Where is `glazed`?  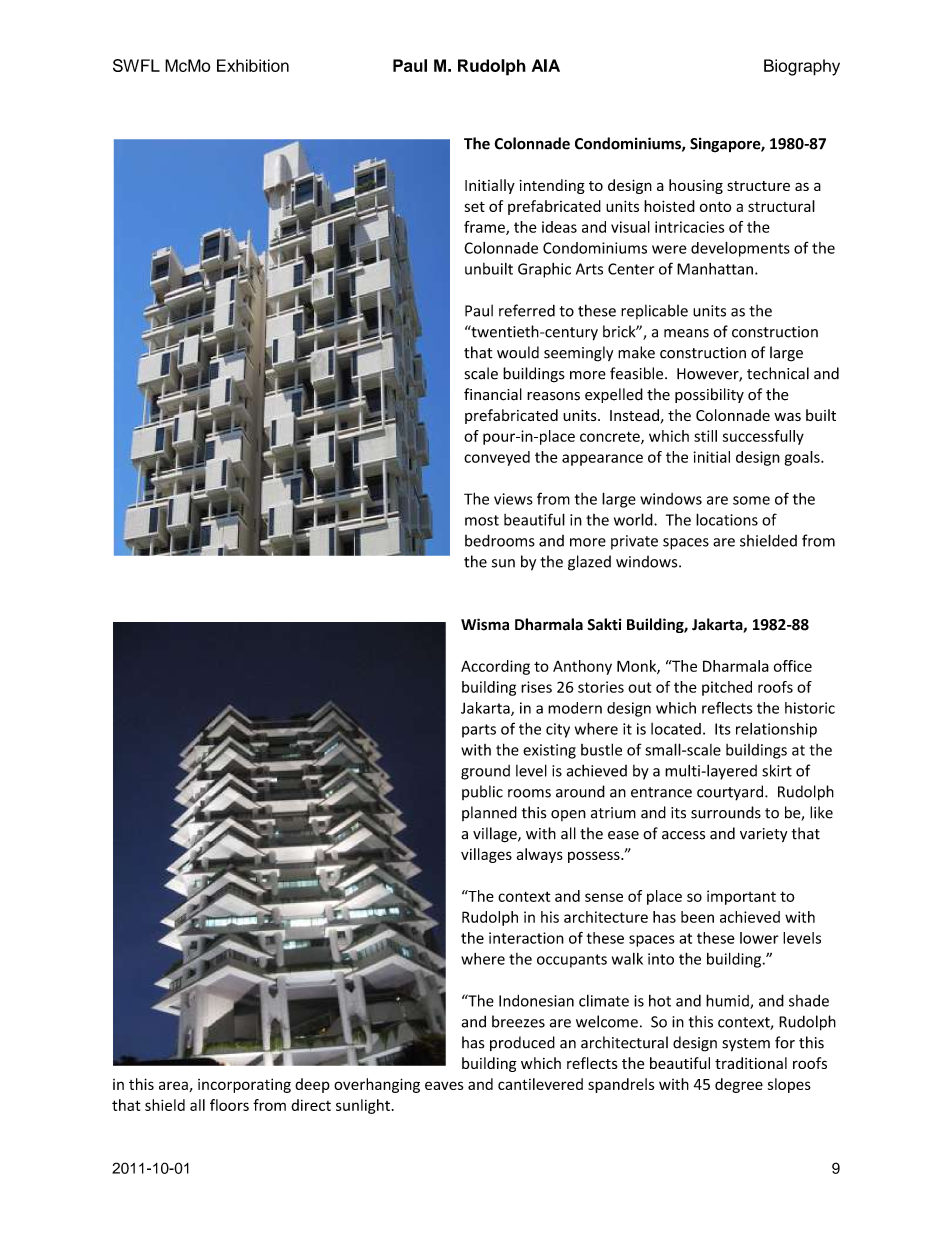 glazed is located at coordinates (589, 563).
